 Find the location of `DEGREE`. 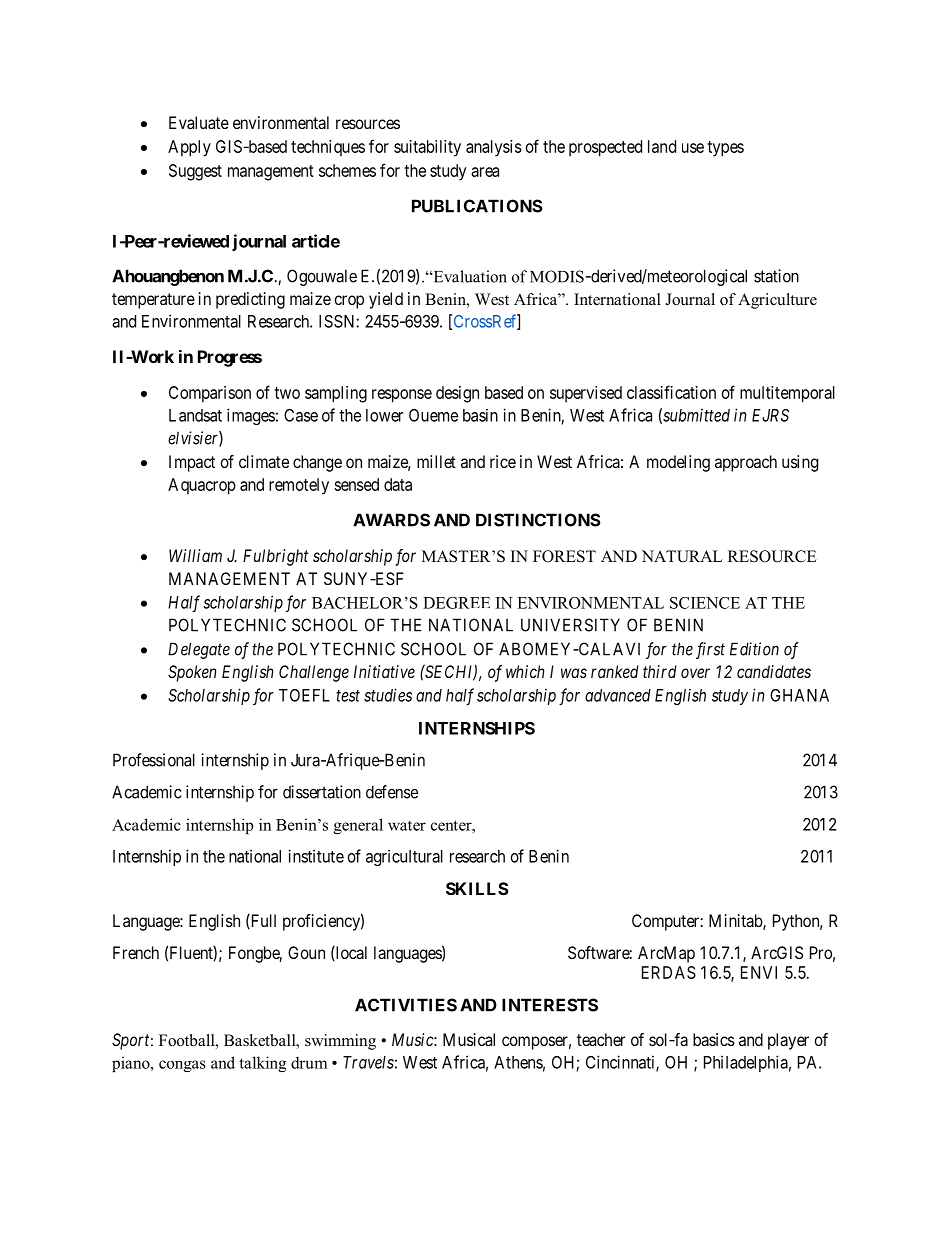

DEGREE is located at coordinates (456, 603).
